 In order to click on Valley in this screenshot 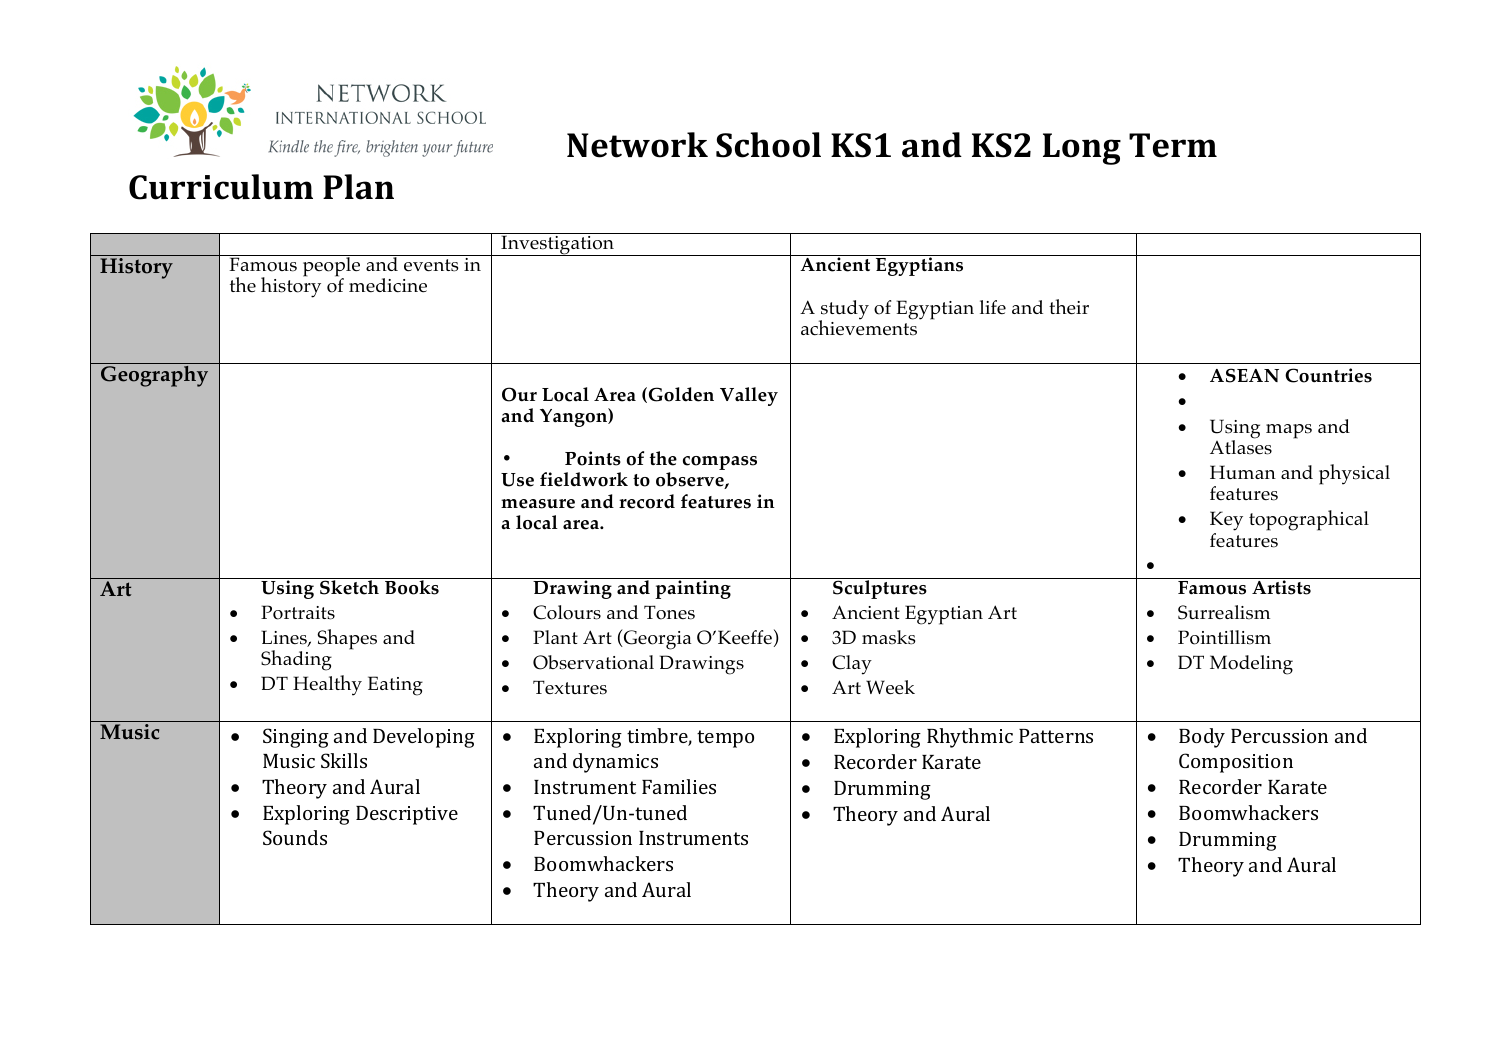, I will do `click(749, 396)`.
